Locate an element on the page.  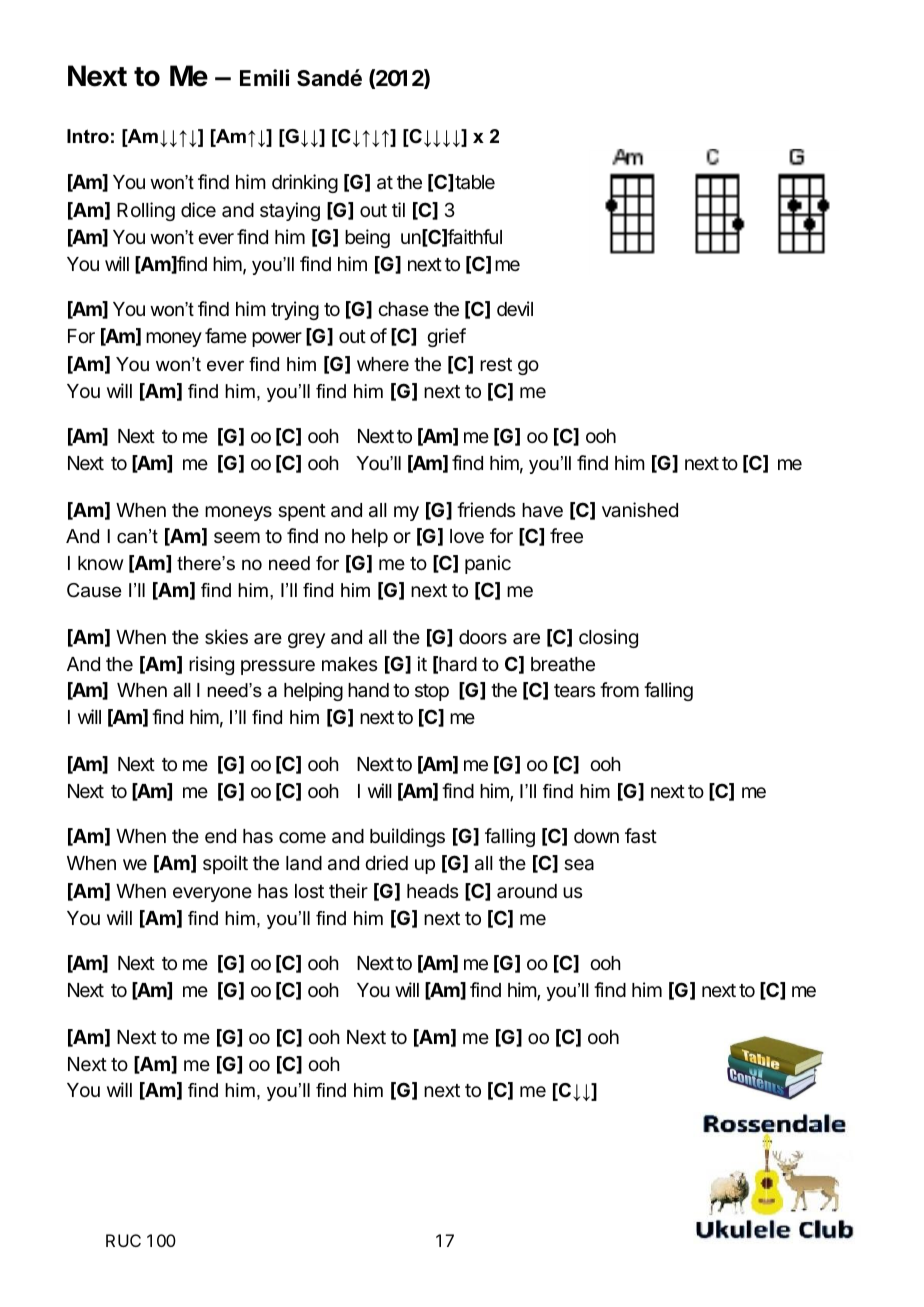
tears is located at coordinates (574, 690).
